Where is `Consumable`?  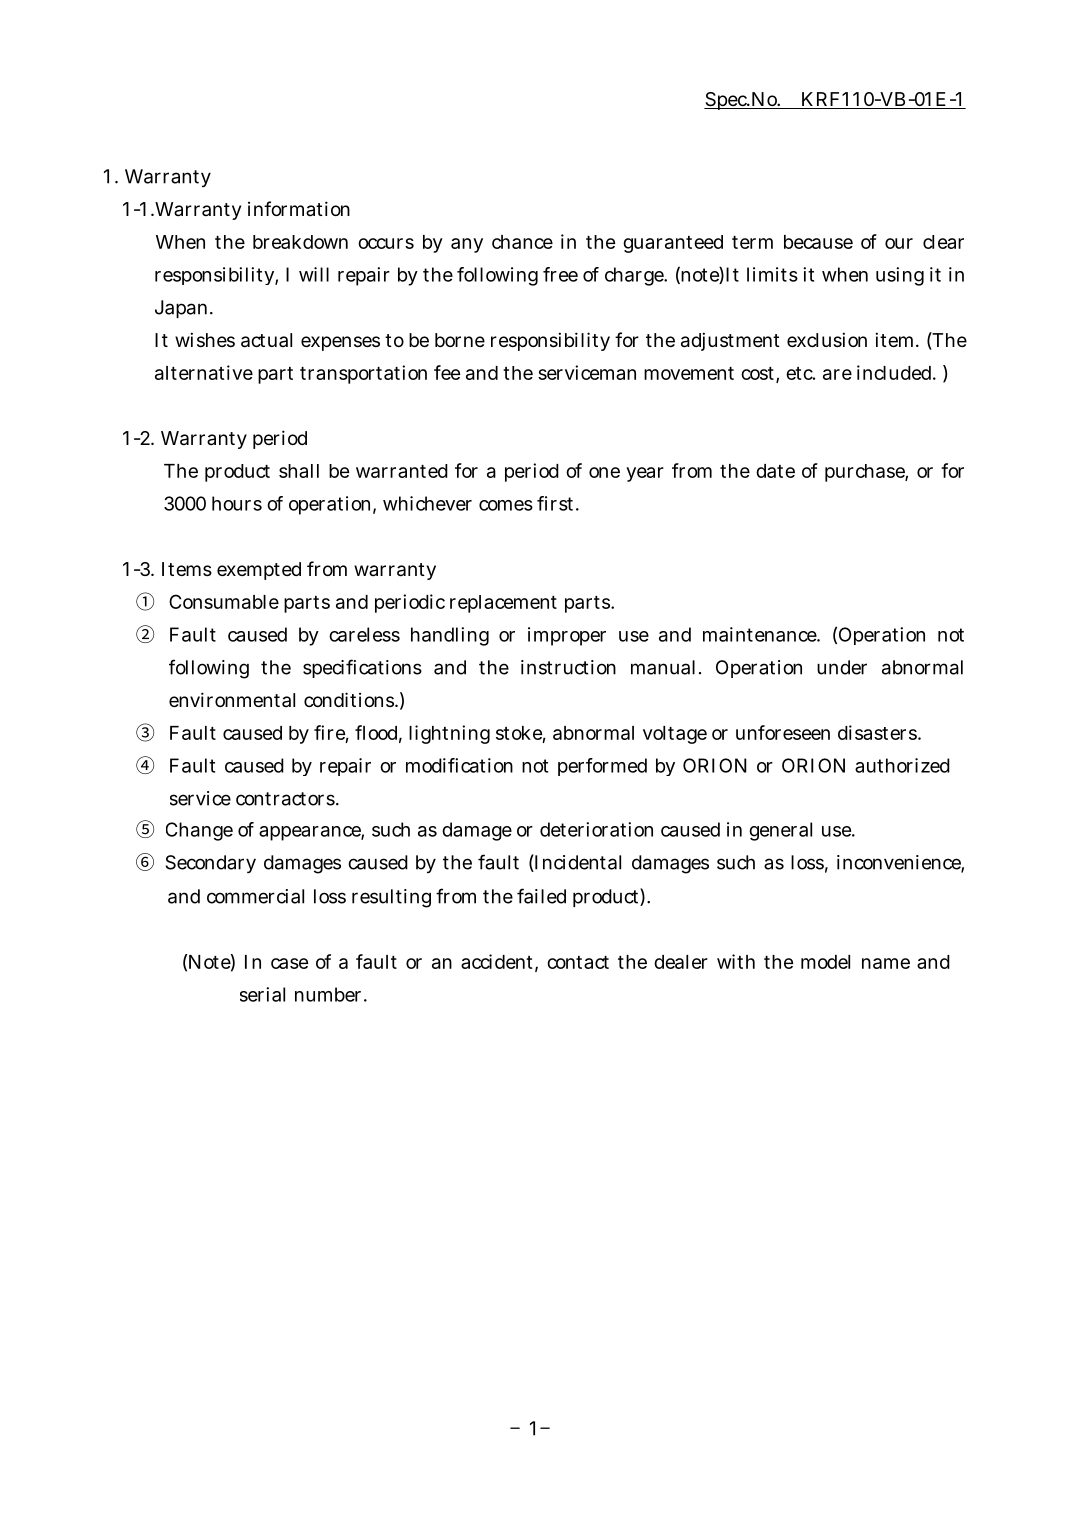 Consumable is located at coordinates (224, 601).
